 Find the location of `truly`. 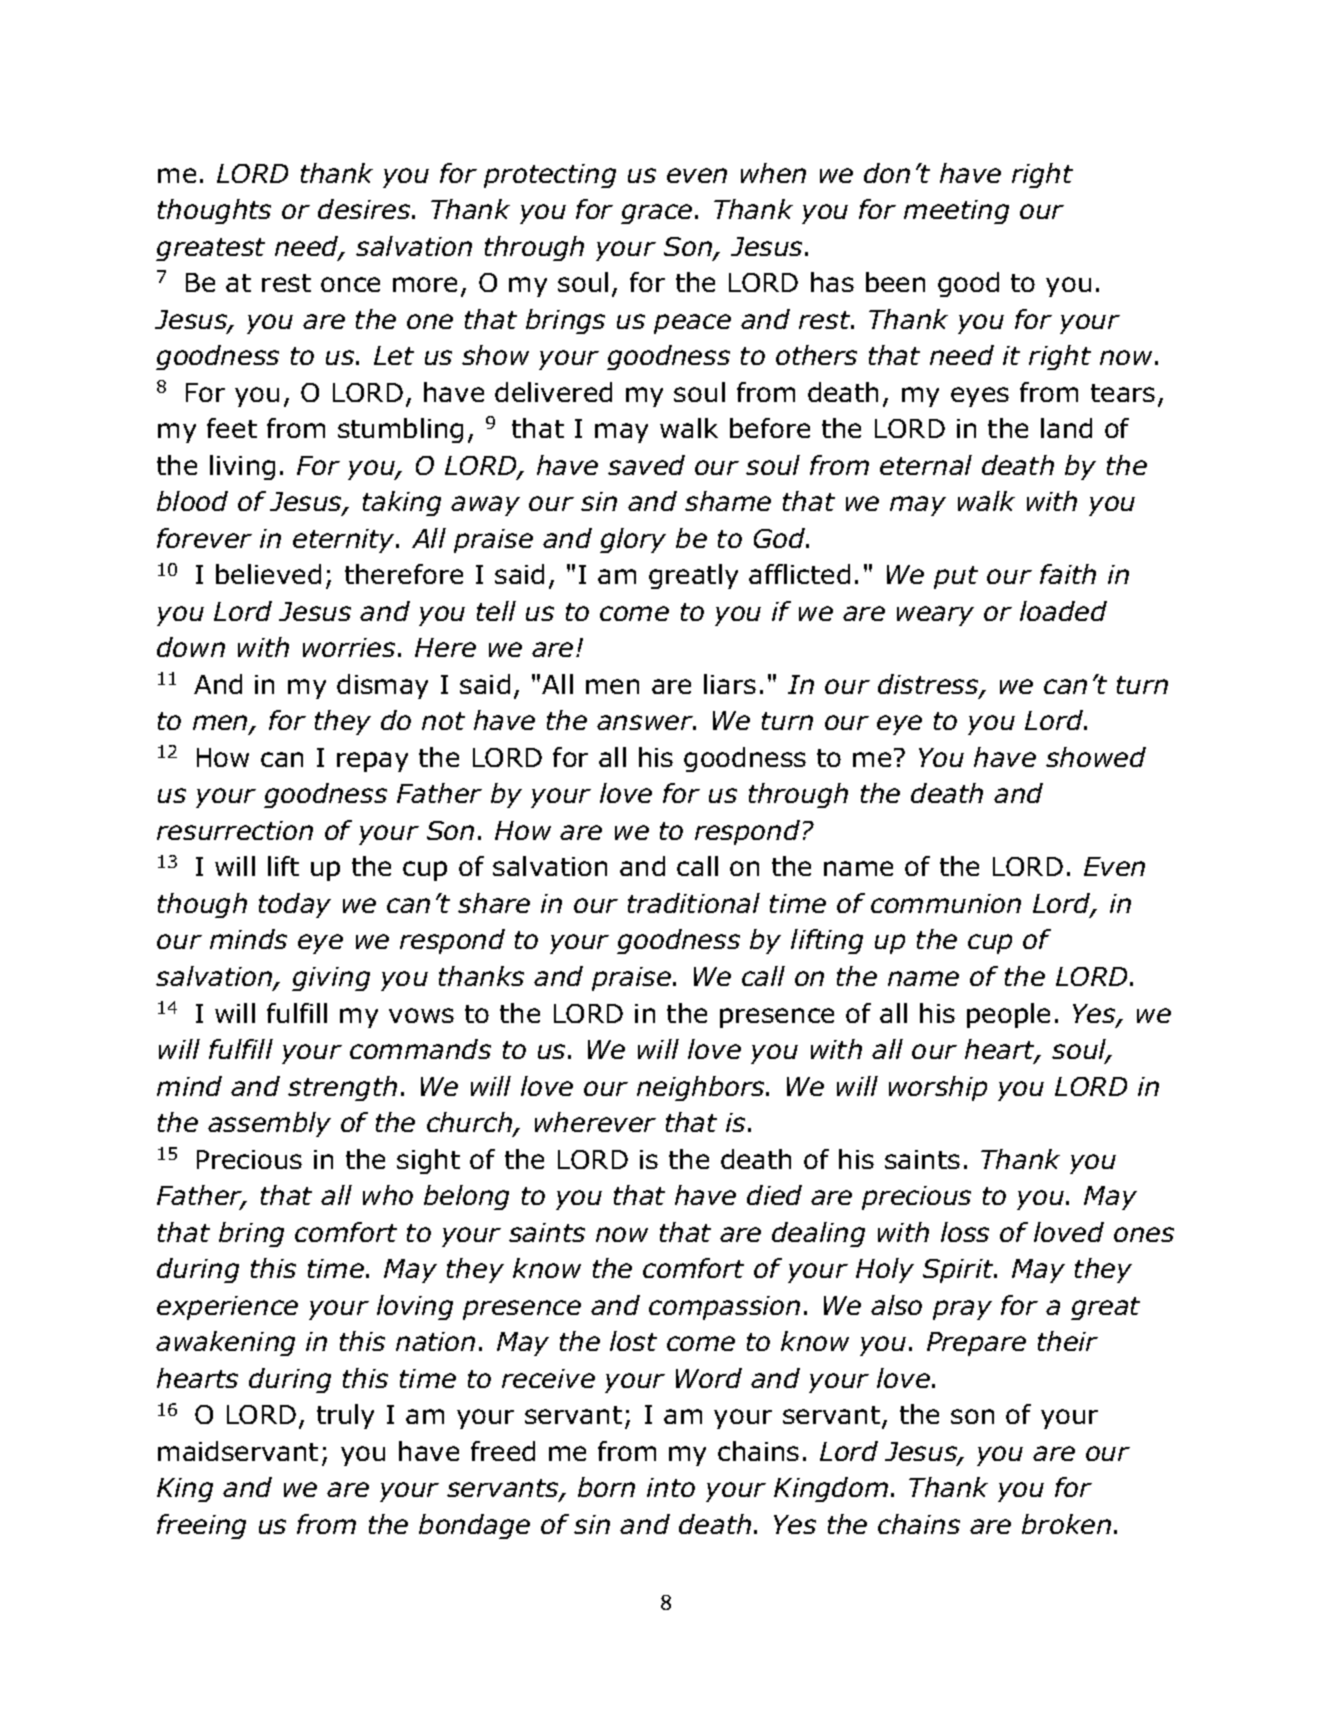

truly is located at coordinates (345, 1416).
